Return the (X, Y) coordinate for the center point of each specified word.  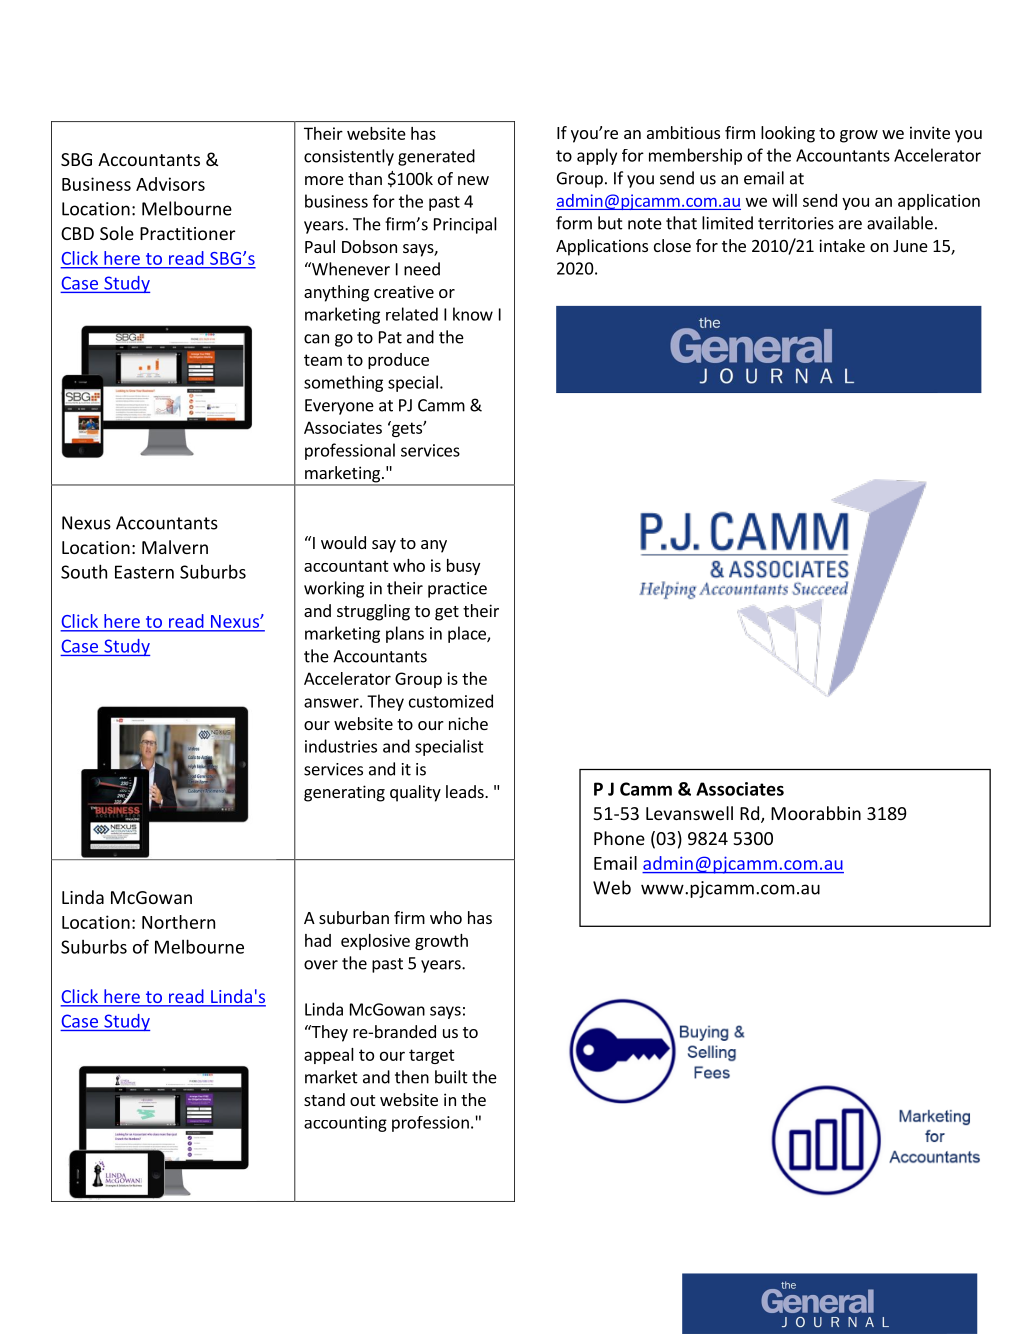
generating (344, 793)
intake (842, 245)
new (473, 180)
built (451, 1077)
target (432, 1056)
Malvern (175, 547)
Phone (619, 838)
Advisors (170, 184)
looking (788, 134)
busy (463, 567)
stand (324, 1099)
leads (466, 791)
